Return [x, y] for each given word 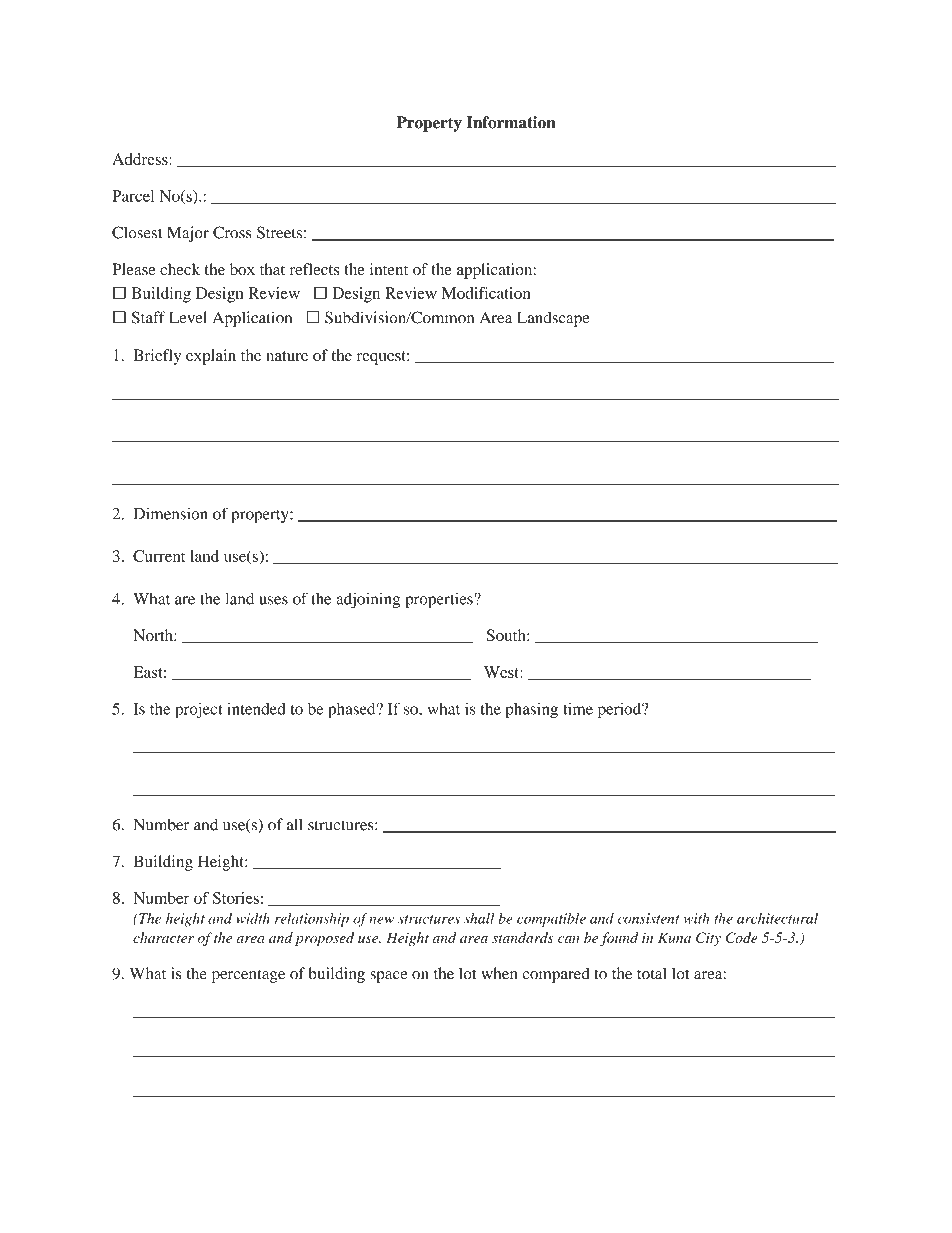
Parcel [133, 196]
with [696, 918]
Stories [236, 898]
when [499, 973]
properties [440, 600]
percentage [248, 976]
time [578, 708]
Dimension [170, 513]
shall [479, 918]
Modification [486, 293]
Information [511, 122]
